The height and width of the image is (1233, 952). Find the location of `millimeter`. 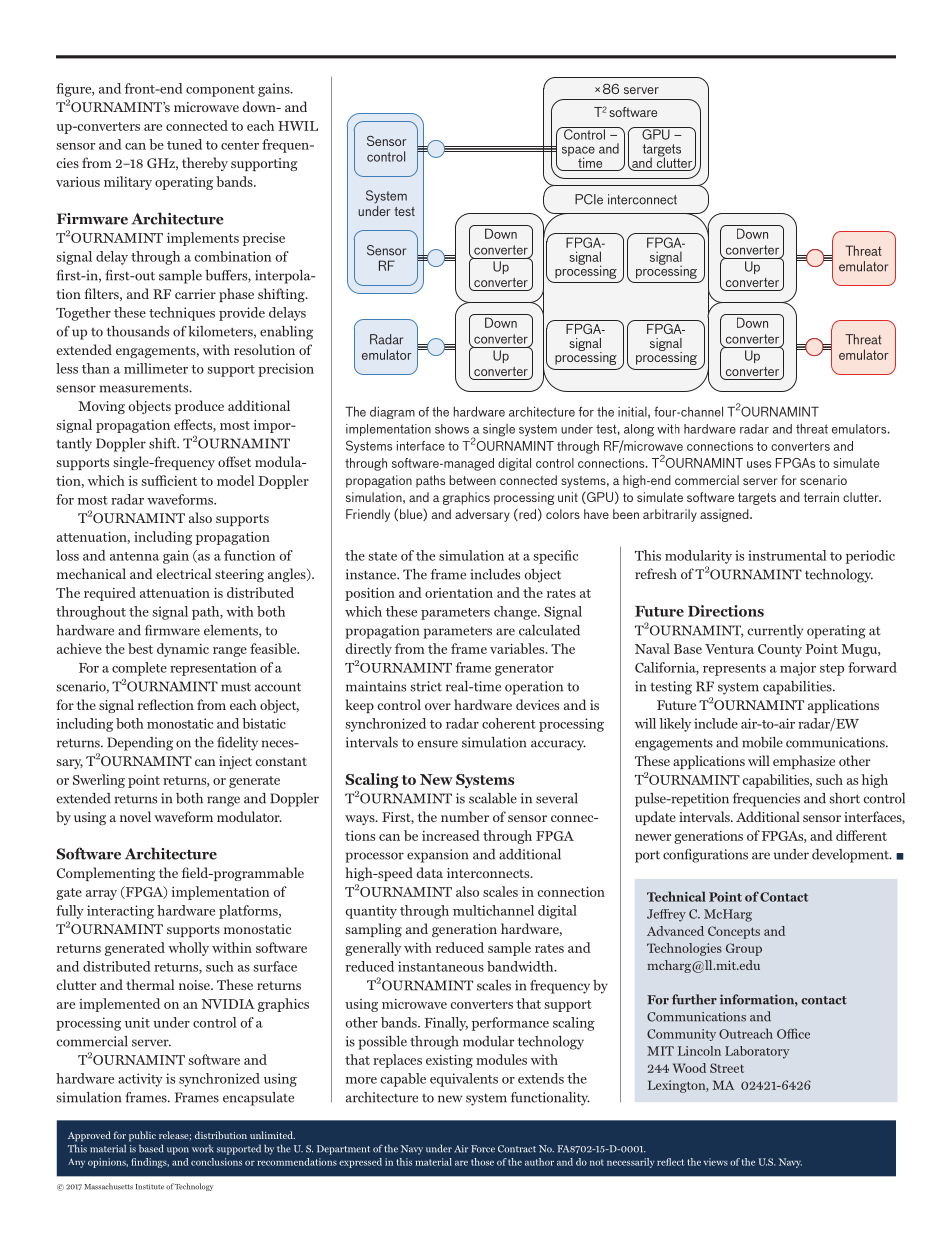

millimeter is located at coordinates (156, 368).
